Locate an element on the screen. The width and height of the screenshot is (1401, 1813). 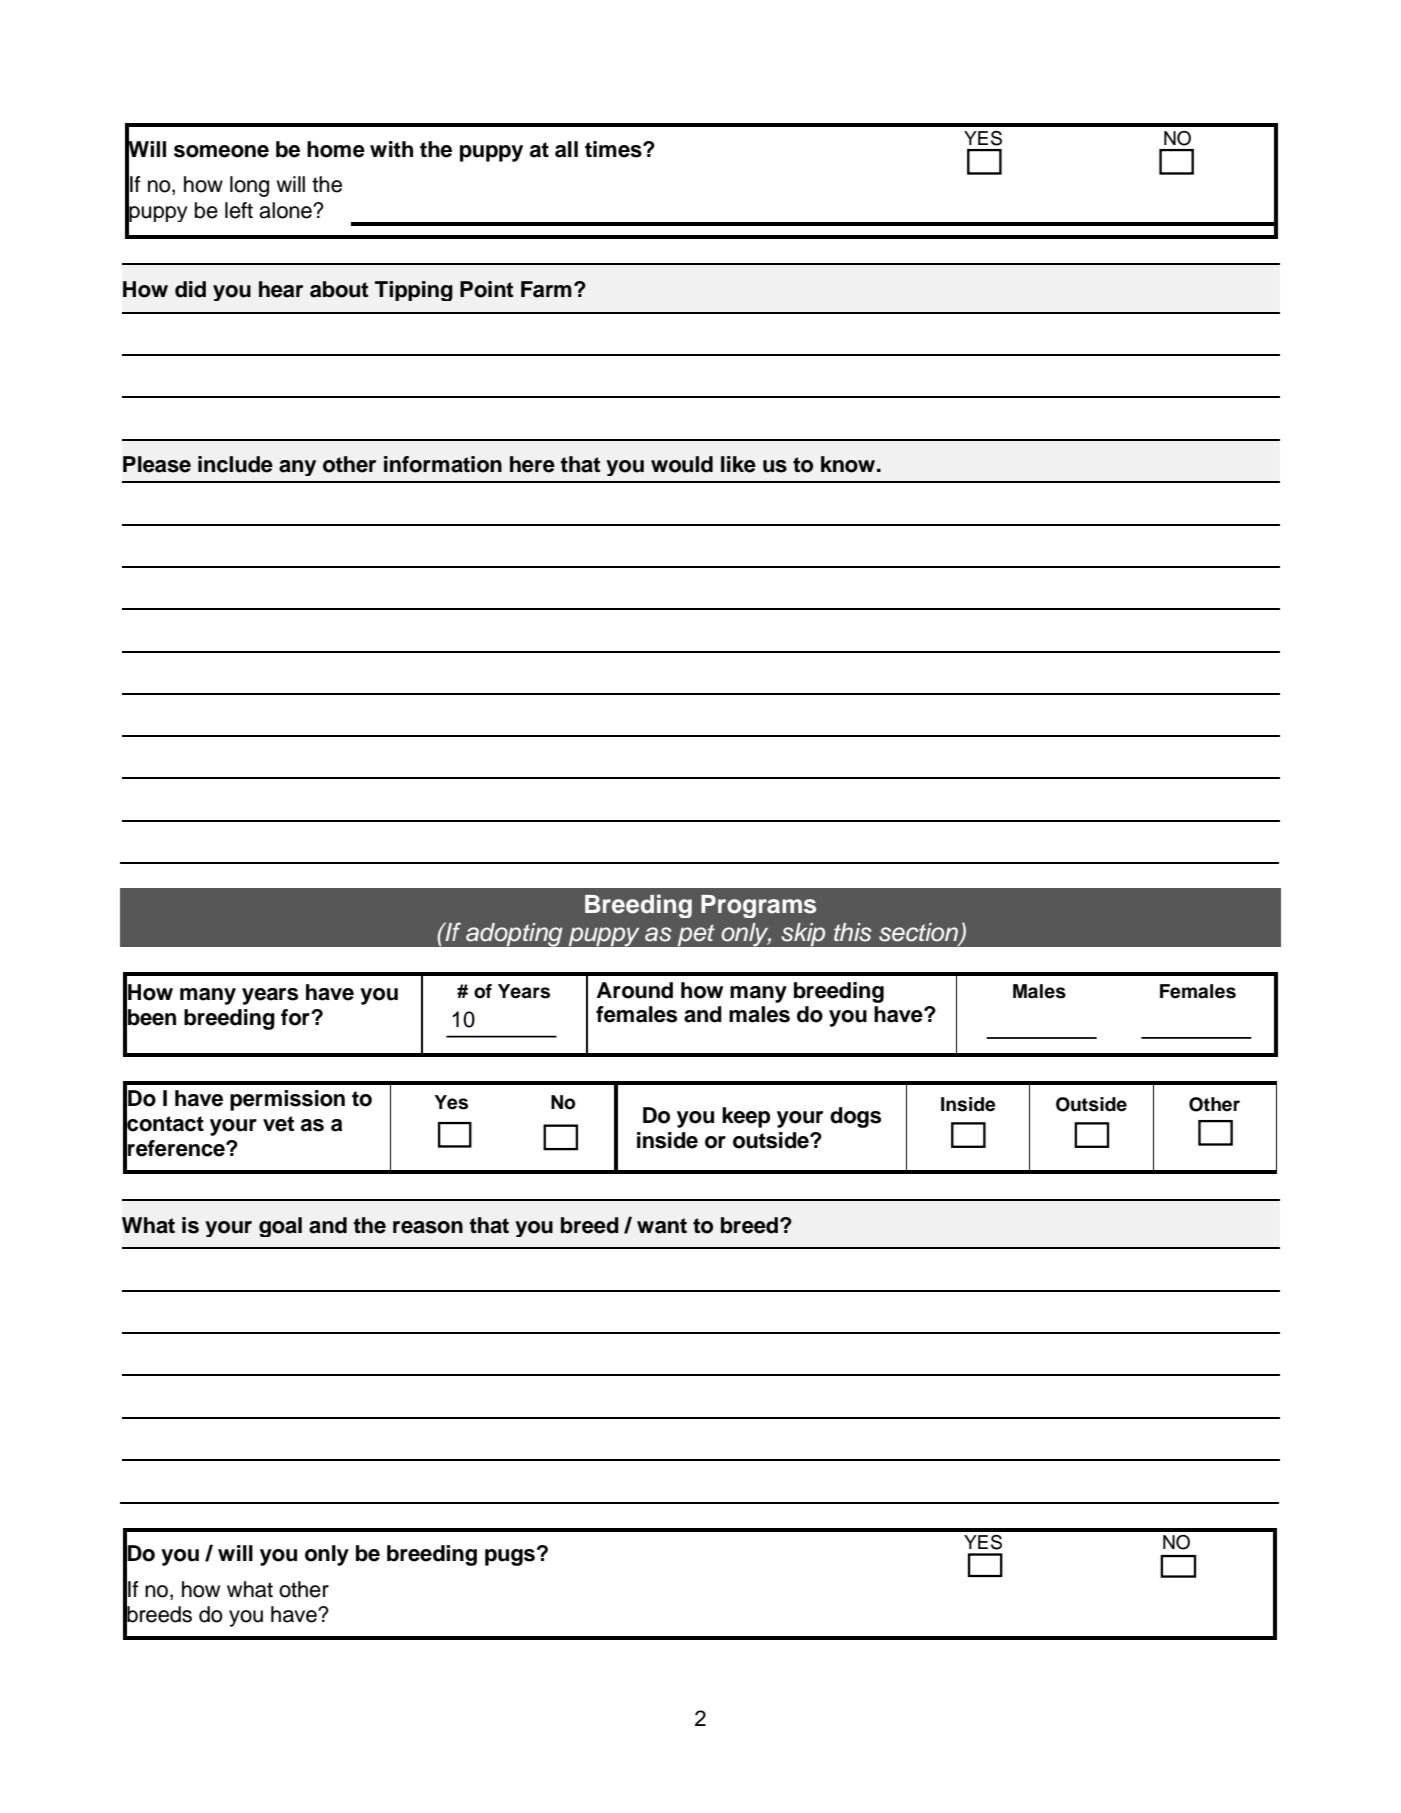
permission is located at coordinates (287, 1100).
